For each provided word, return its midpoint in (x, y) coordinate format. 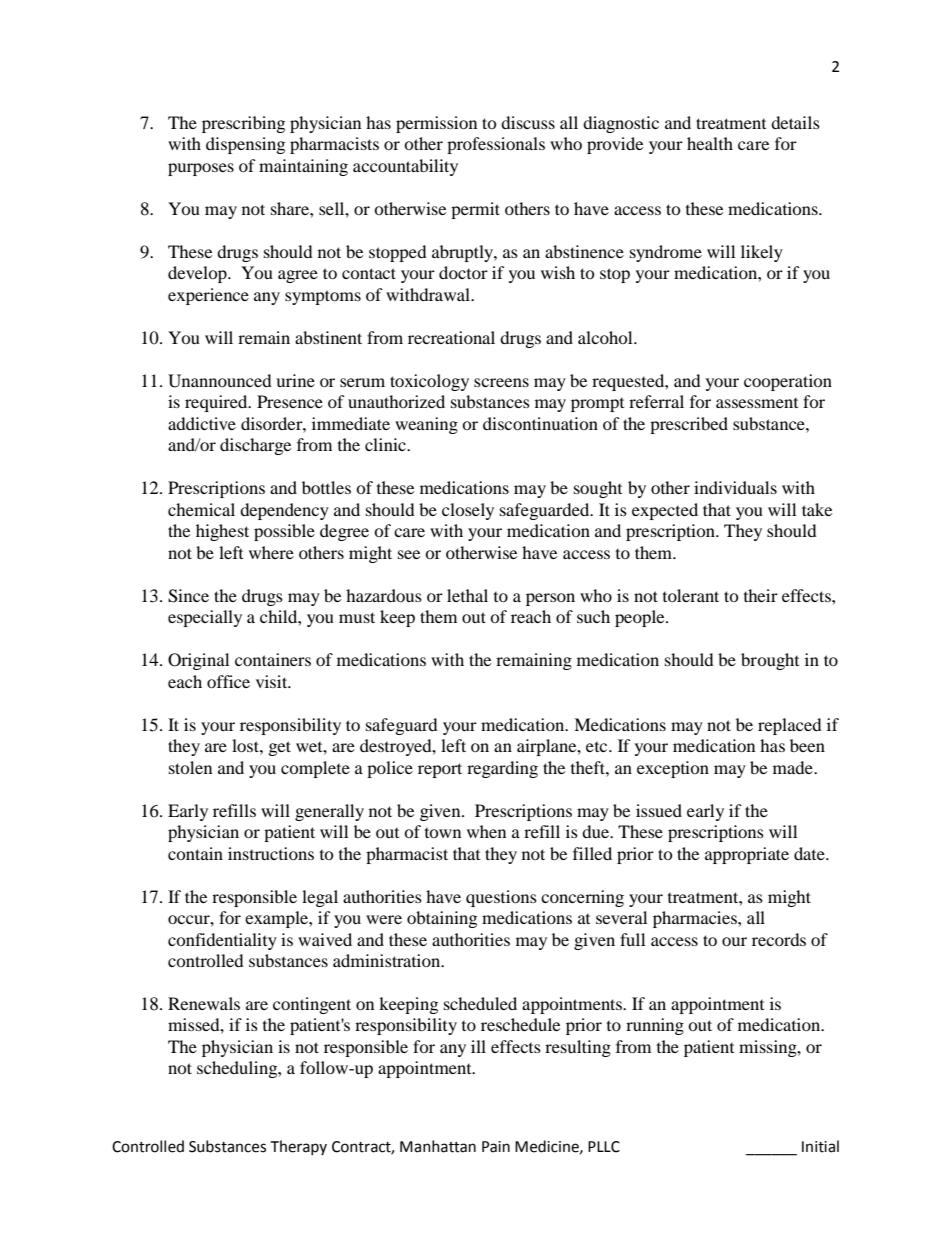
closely (468, 511)
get (280, 748)
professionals (496, 145)
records (779, 939)
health (710, 143)
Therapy (299, 1147)
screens (501, 382)
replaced (790, 726)
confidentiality (222, 941)
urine (295, 380)
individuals (735, 487)
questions (501, 898)
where (271, 552)
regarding (502, 769)
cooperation (788, 382)
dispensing (245, 145)
